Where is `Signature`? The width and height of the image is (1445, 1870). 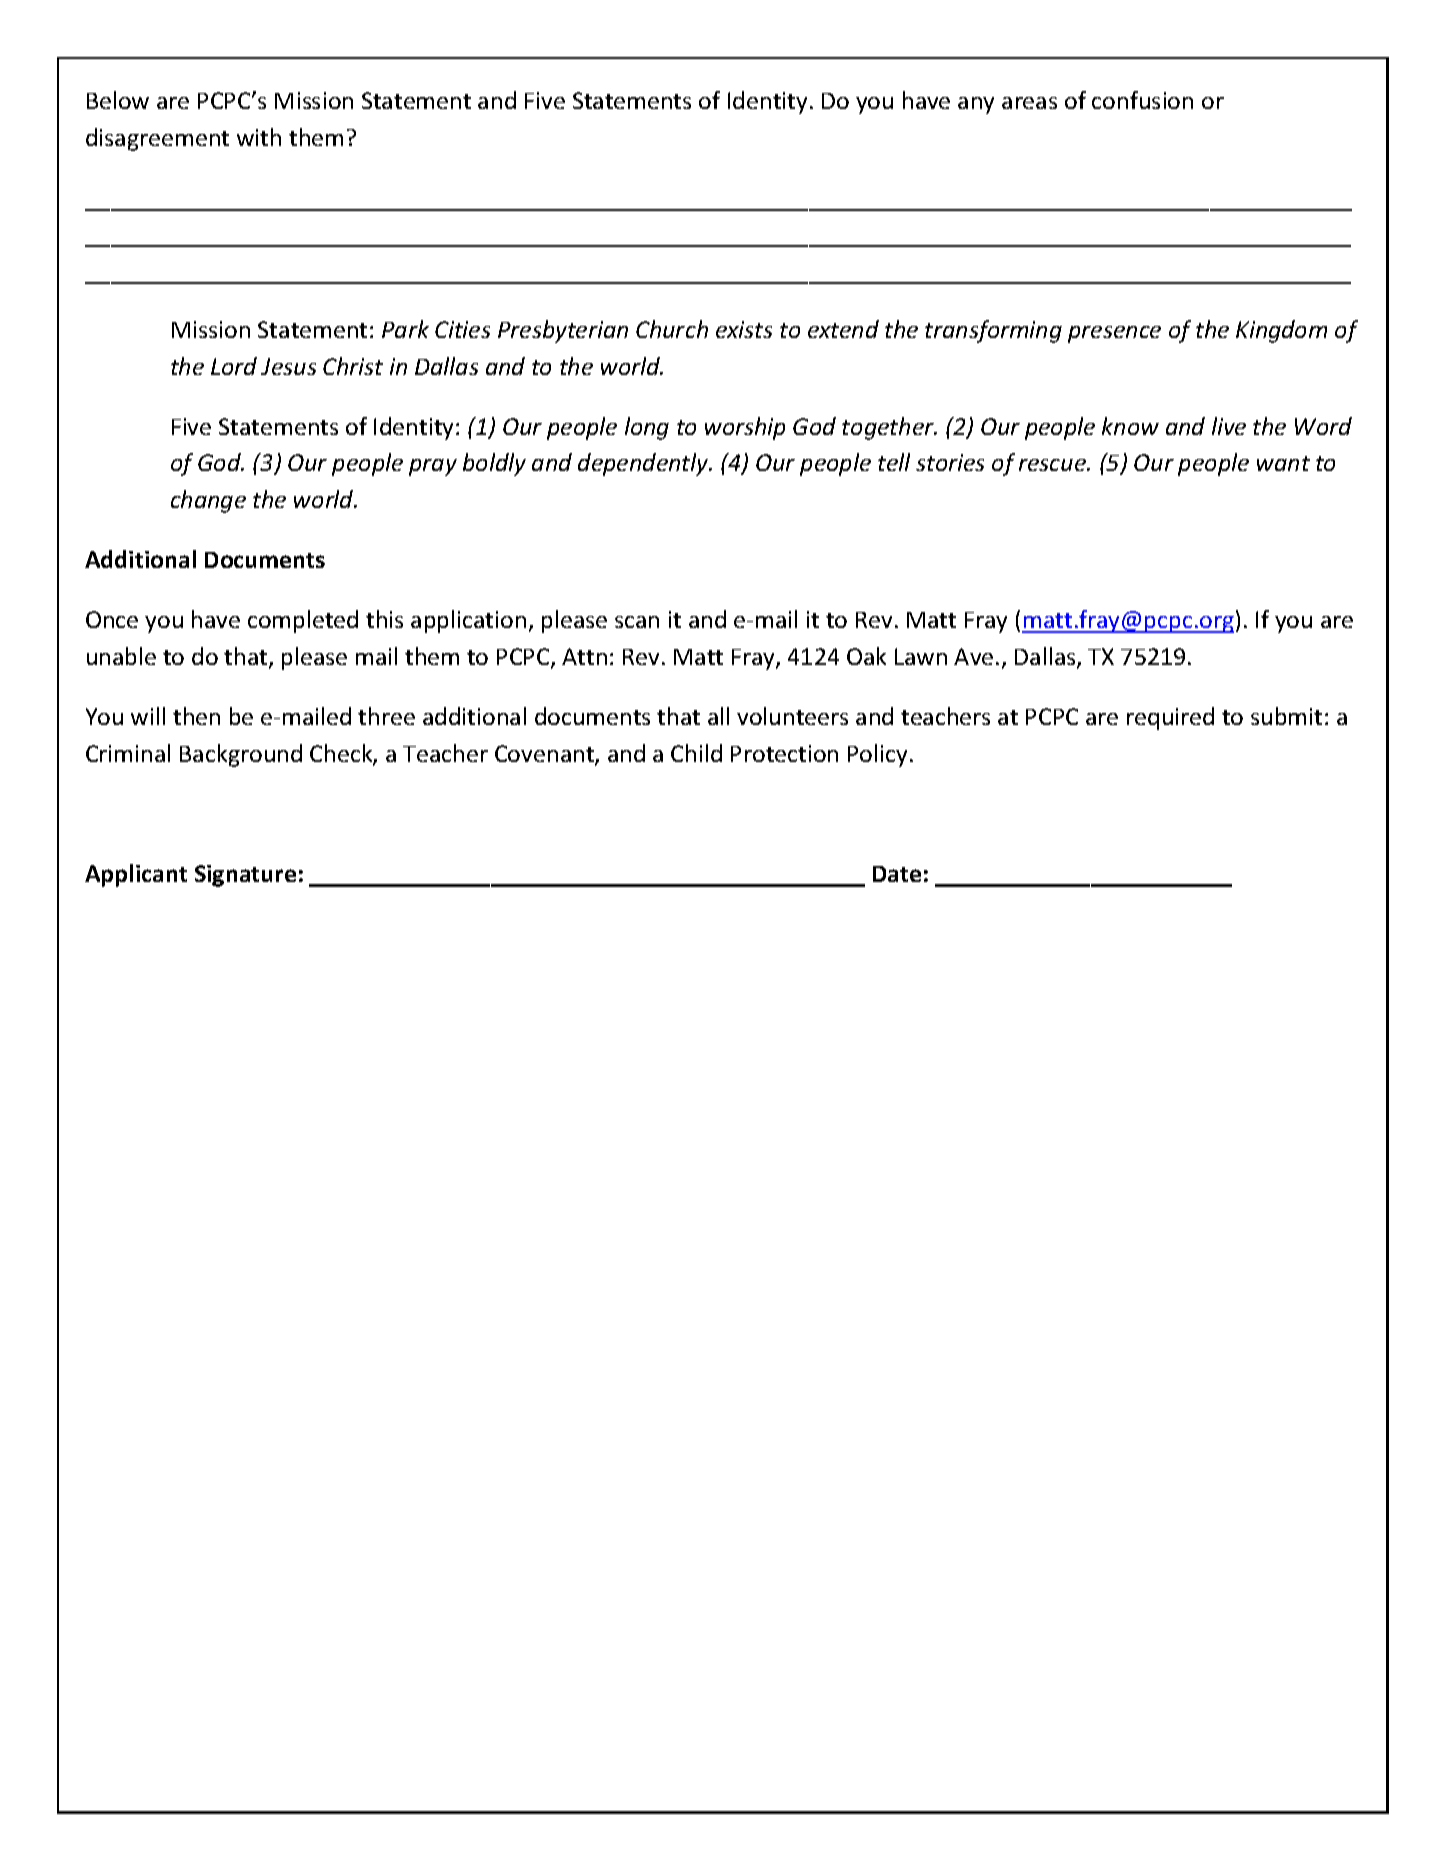
Signature is located at coordinates (245, 876).
